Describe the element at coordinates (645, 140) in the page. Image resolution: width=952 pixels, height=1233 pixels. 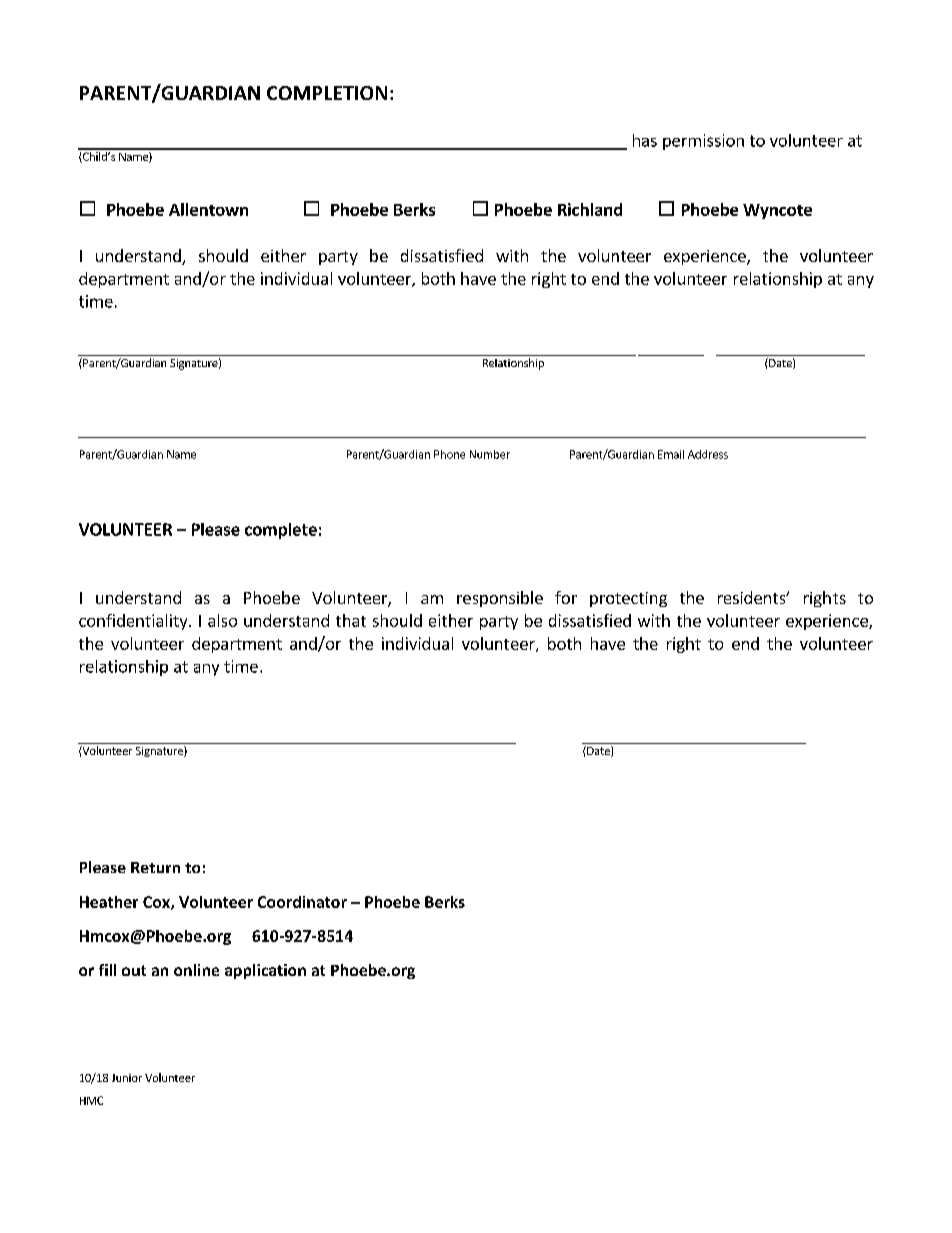
I see `has` at that location.
